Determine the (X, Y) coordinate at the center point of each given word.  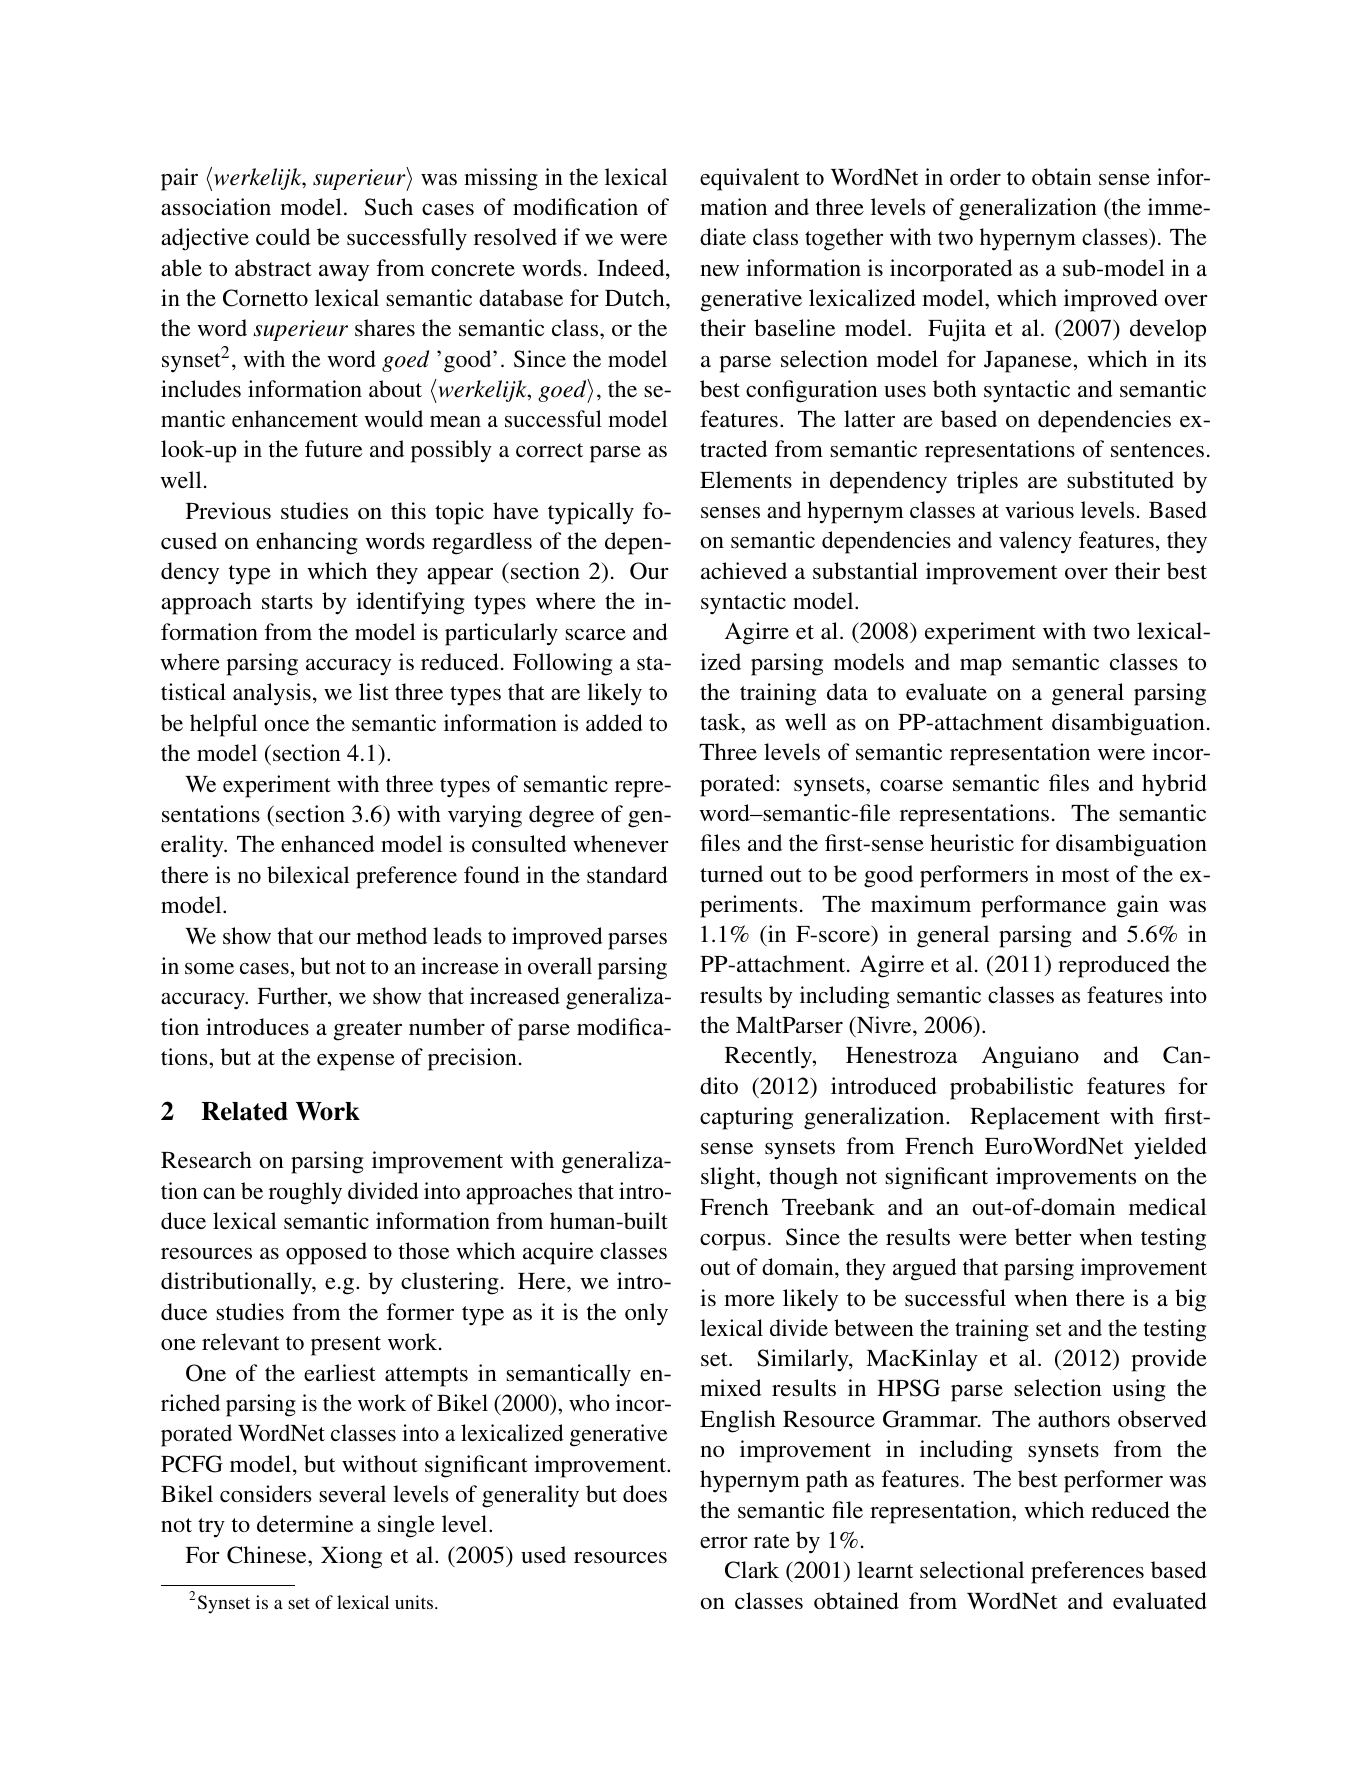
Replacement (1035, 1118)
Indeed (632, 269)
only (646, 1314)
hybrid (1174, 785)
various (1039, 509)
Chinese (268, 1555)
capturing (746, 1118)
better (1043, 1236)
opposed (326, 1253)
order (975, 176)
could (283, 236)
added (614, 722)
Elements (746, 479)
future (333, 448)
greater (367, 1031)
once (286, 725)
